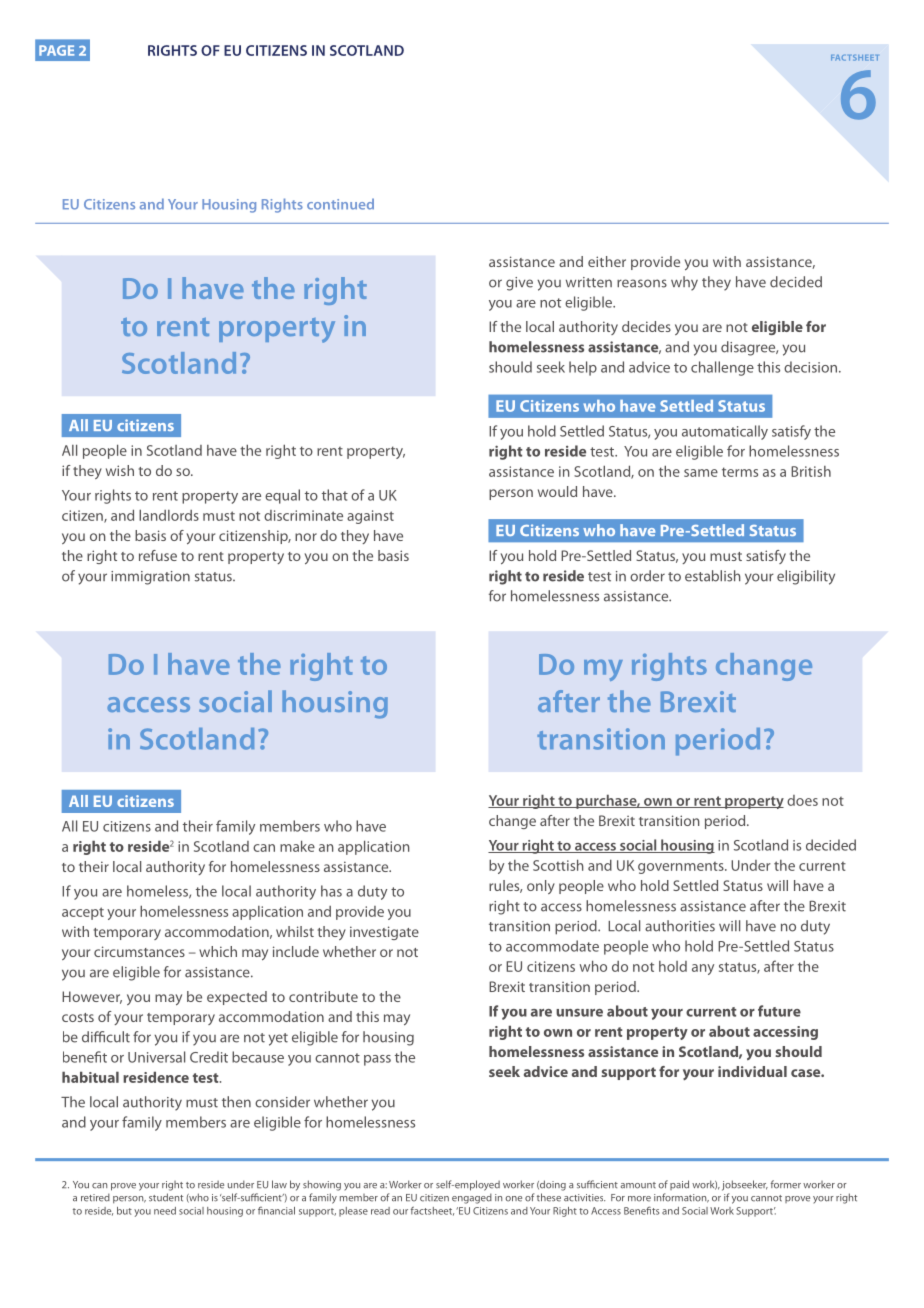 This screenshot has height=1308, width=924. I want to click on Scottish, so click(558, 865).
